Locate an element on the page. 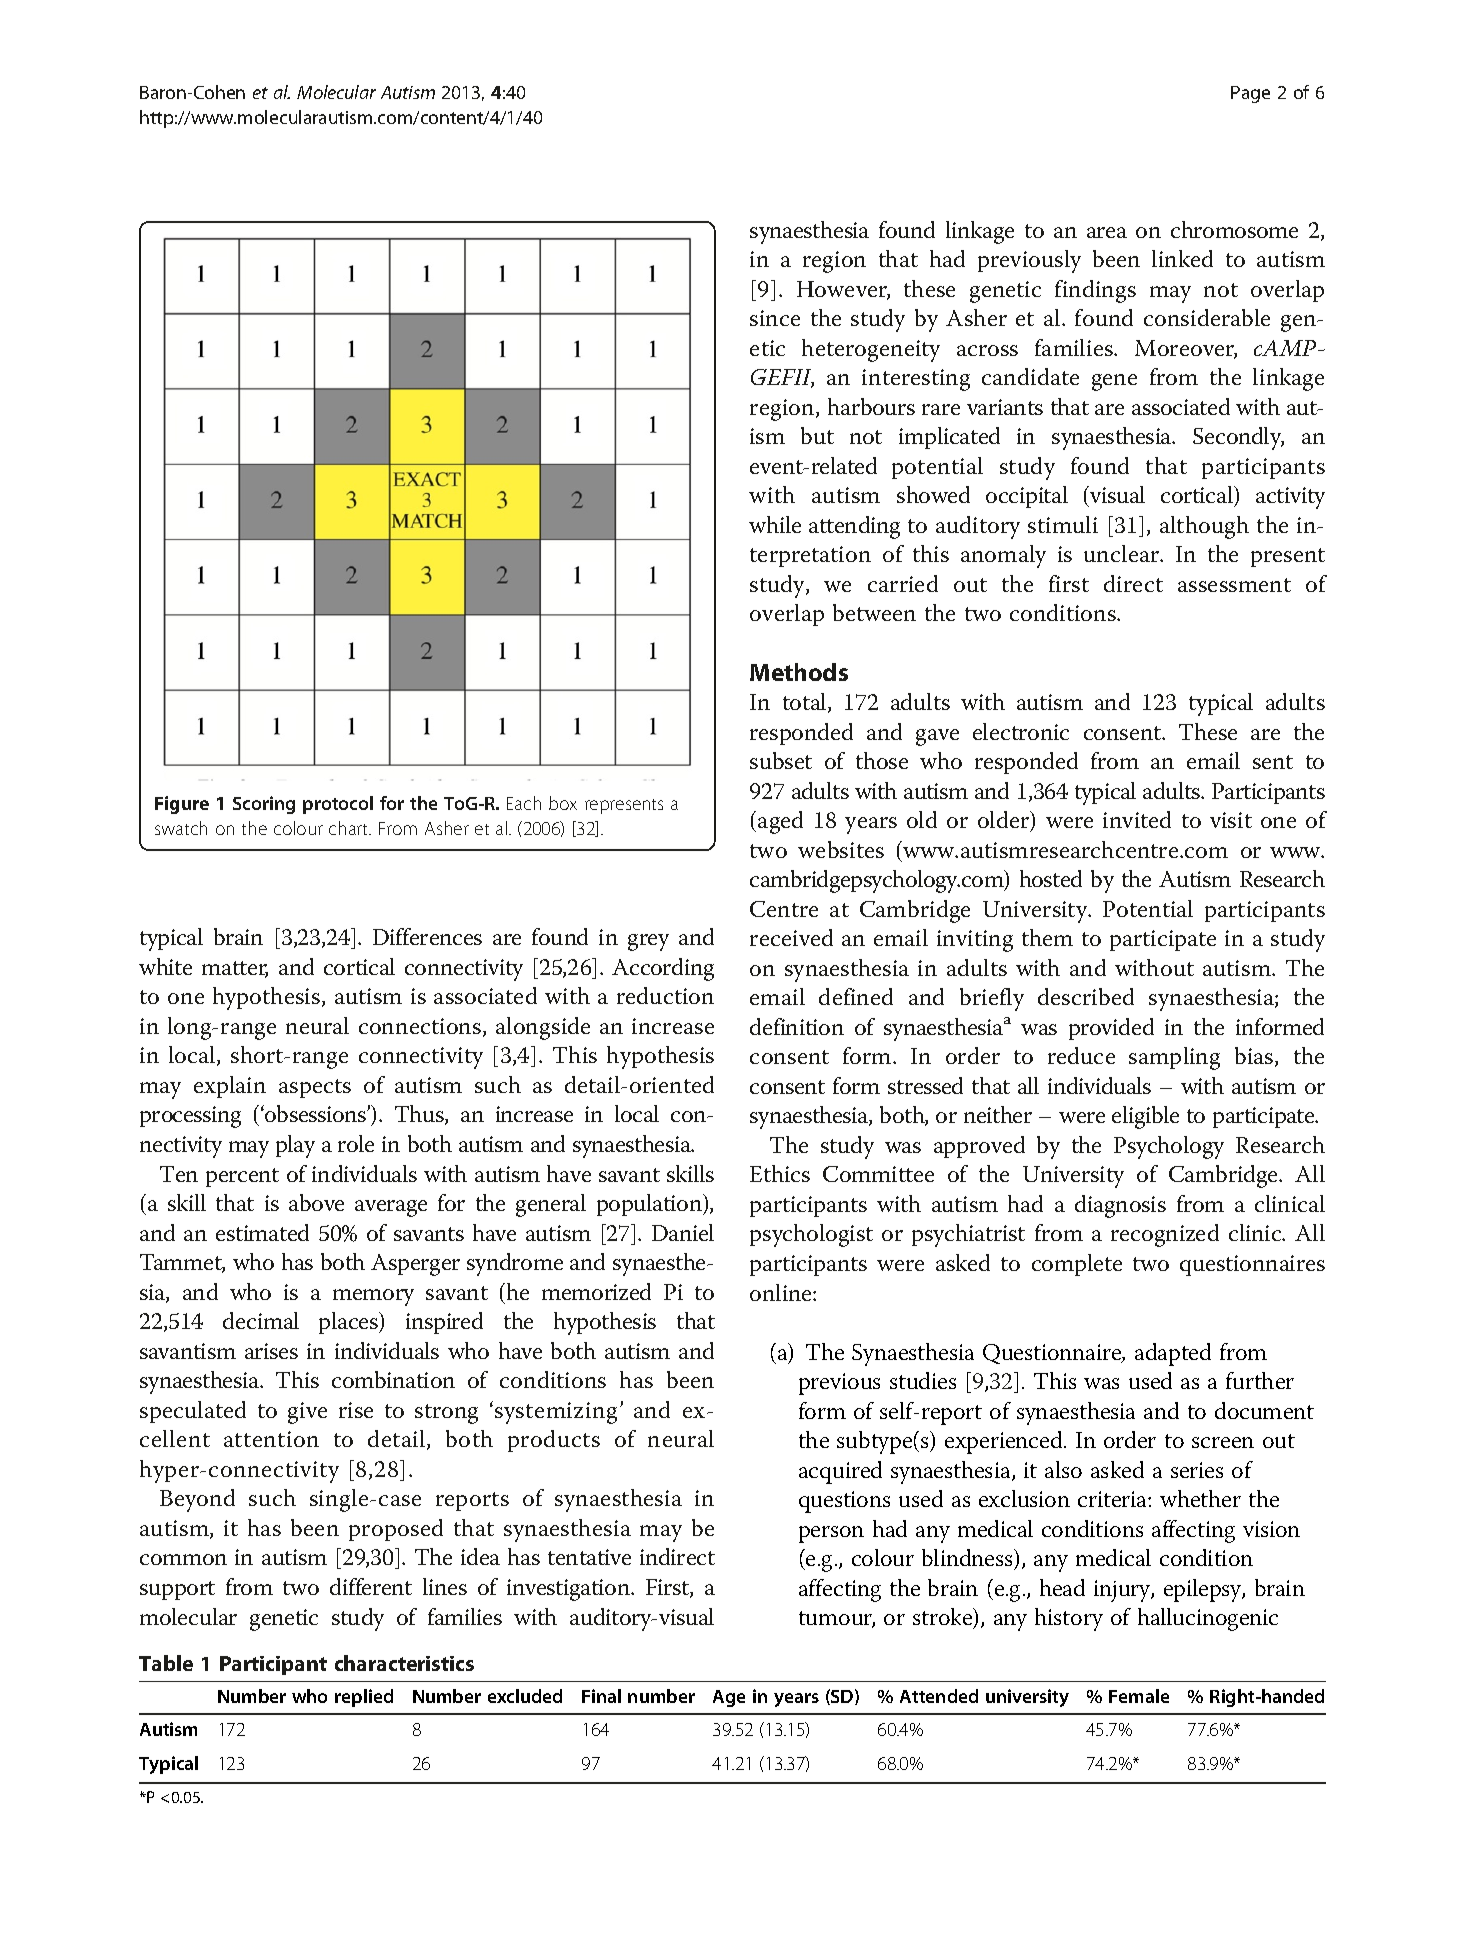 The width and height of the page is (1465, 1953). hosted is located at coordinates (1051, 878).
